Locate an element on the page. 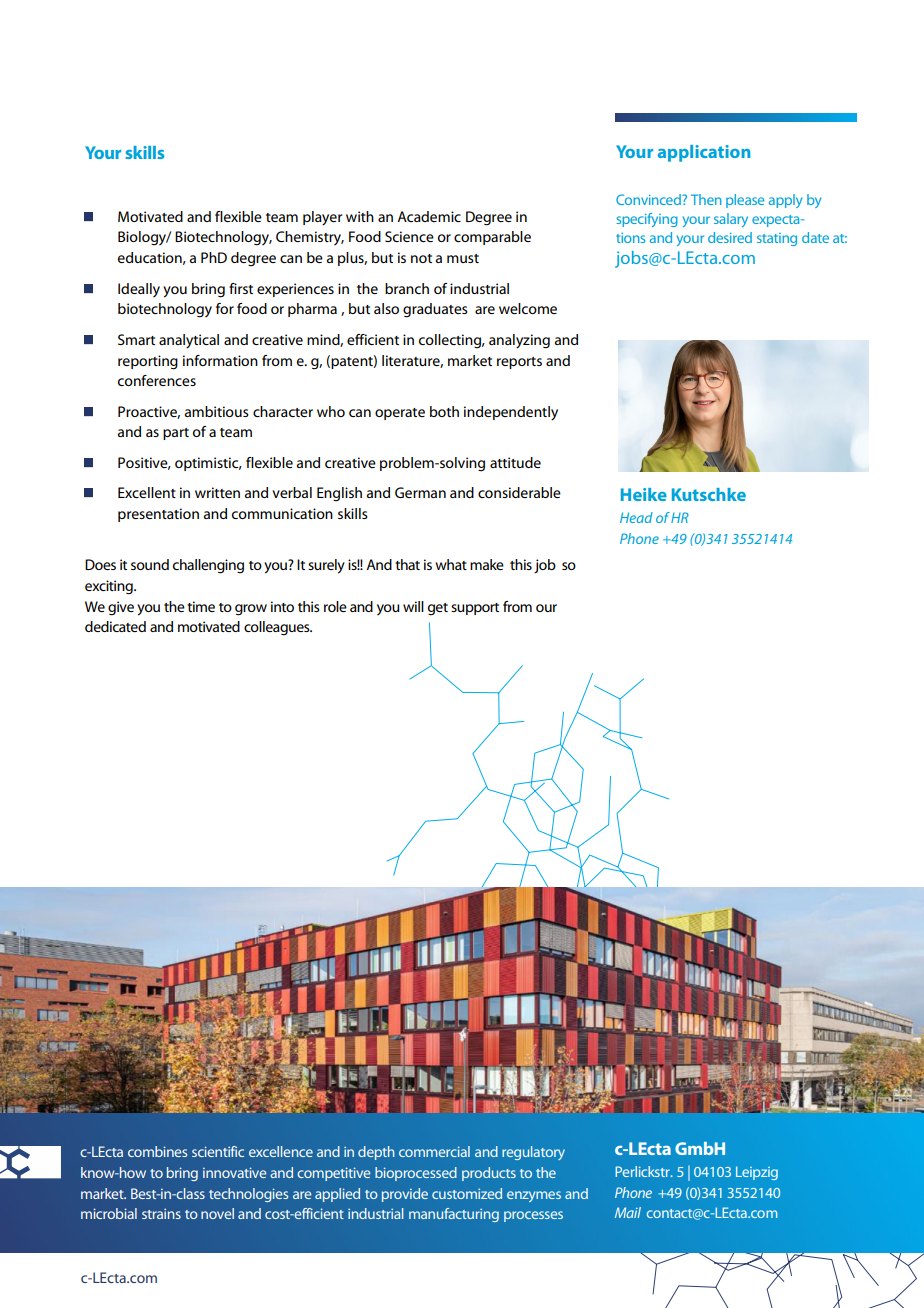 This page has width=924, height=1308. Academic is located at coordinates (429, 216).
